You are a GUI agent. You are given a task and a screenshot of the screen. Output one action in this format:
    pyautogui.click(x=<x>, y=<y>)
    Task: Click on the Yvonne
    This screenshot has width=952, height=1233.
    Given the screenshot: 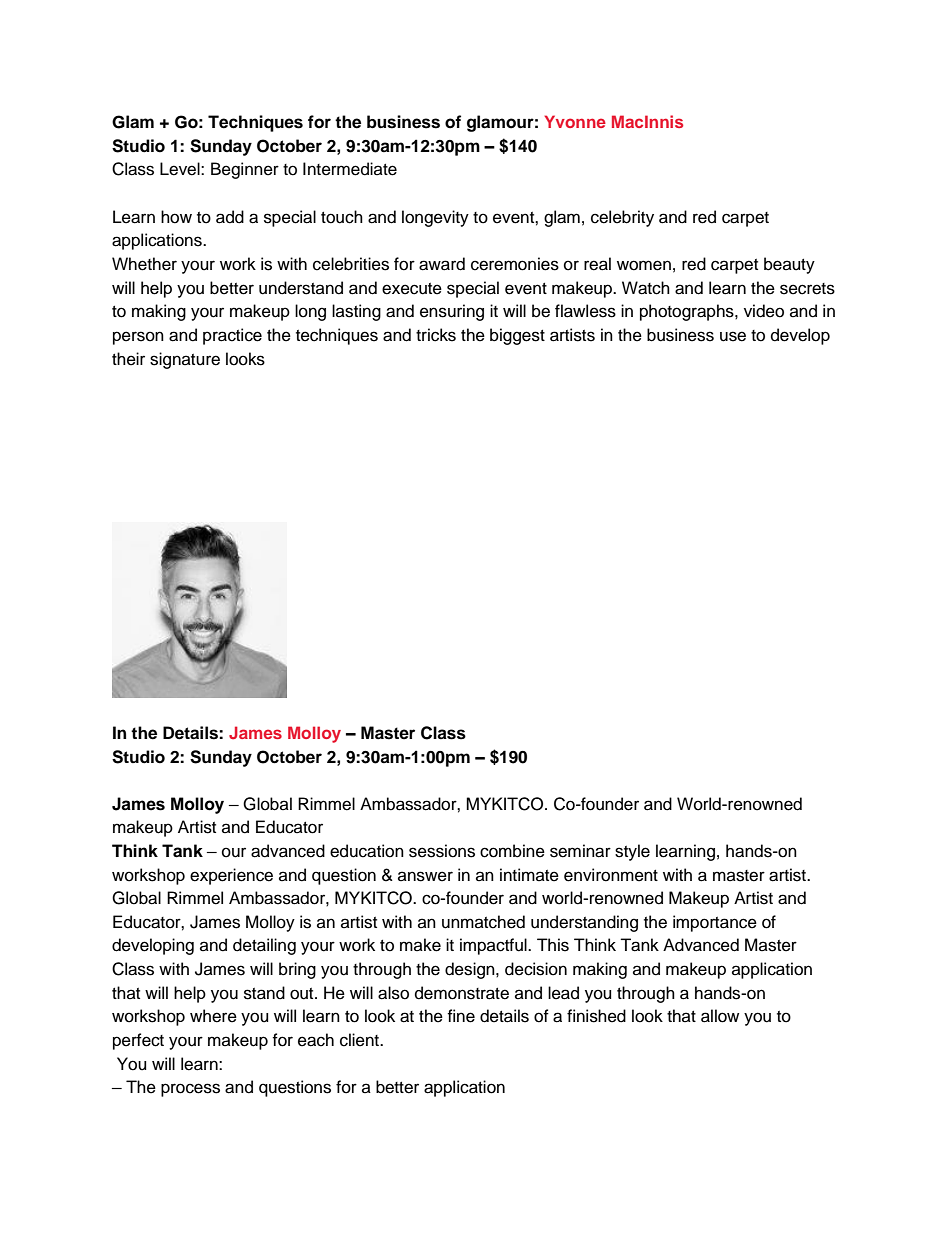 What is the action you would take?
    pyautogui.click(x=575, y=121)
